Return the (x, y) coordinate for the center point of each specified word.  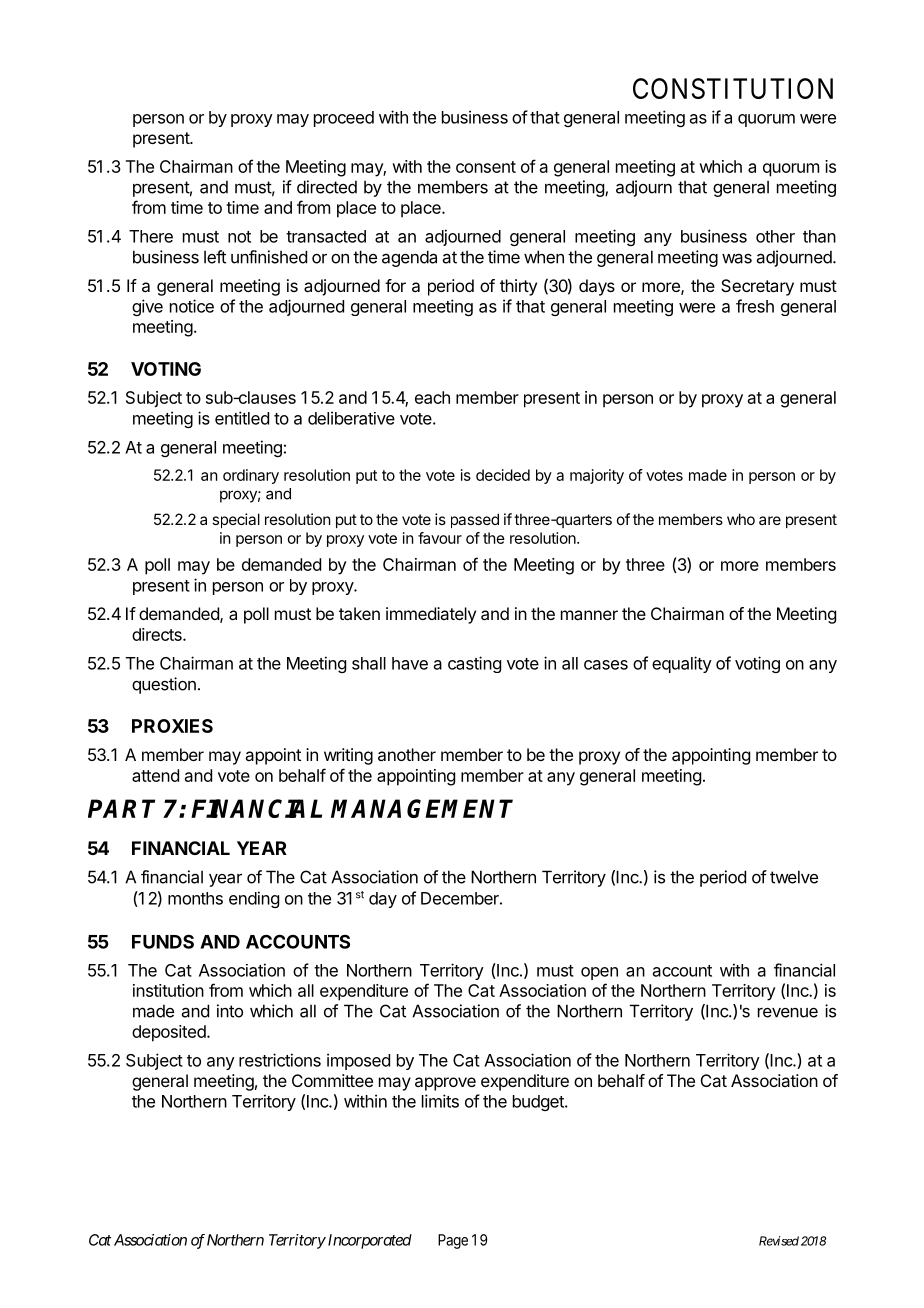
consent (486, 167)
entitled (242, 418)
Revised (779, 1241)
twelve (794, 877)
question (164, 685)
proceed (344, 119)
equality (682, 664)
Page (453, 1241)
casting (474, 664)
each (432, 397)
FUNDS (163, 941)
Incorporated (368, 1241)
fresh (755, 306)
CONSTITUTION (733, 88)
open (599, 973)
